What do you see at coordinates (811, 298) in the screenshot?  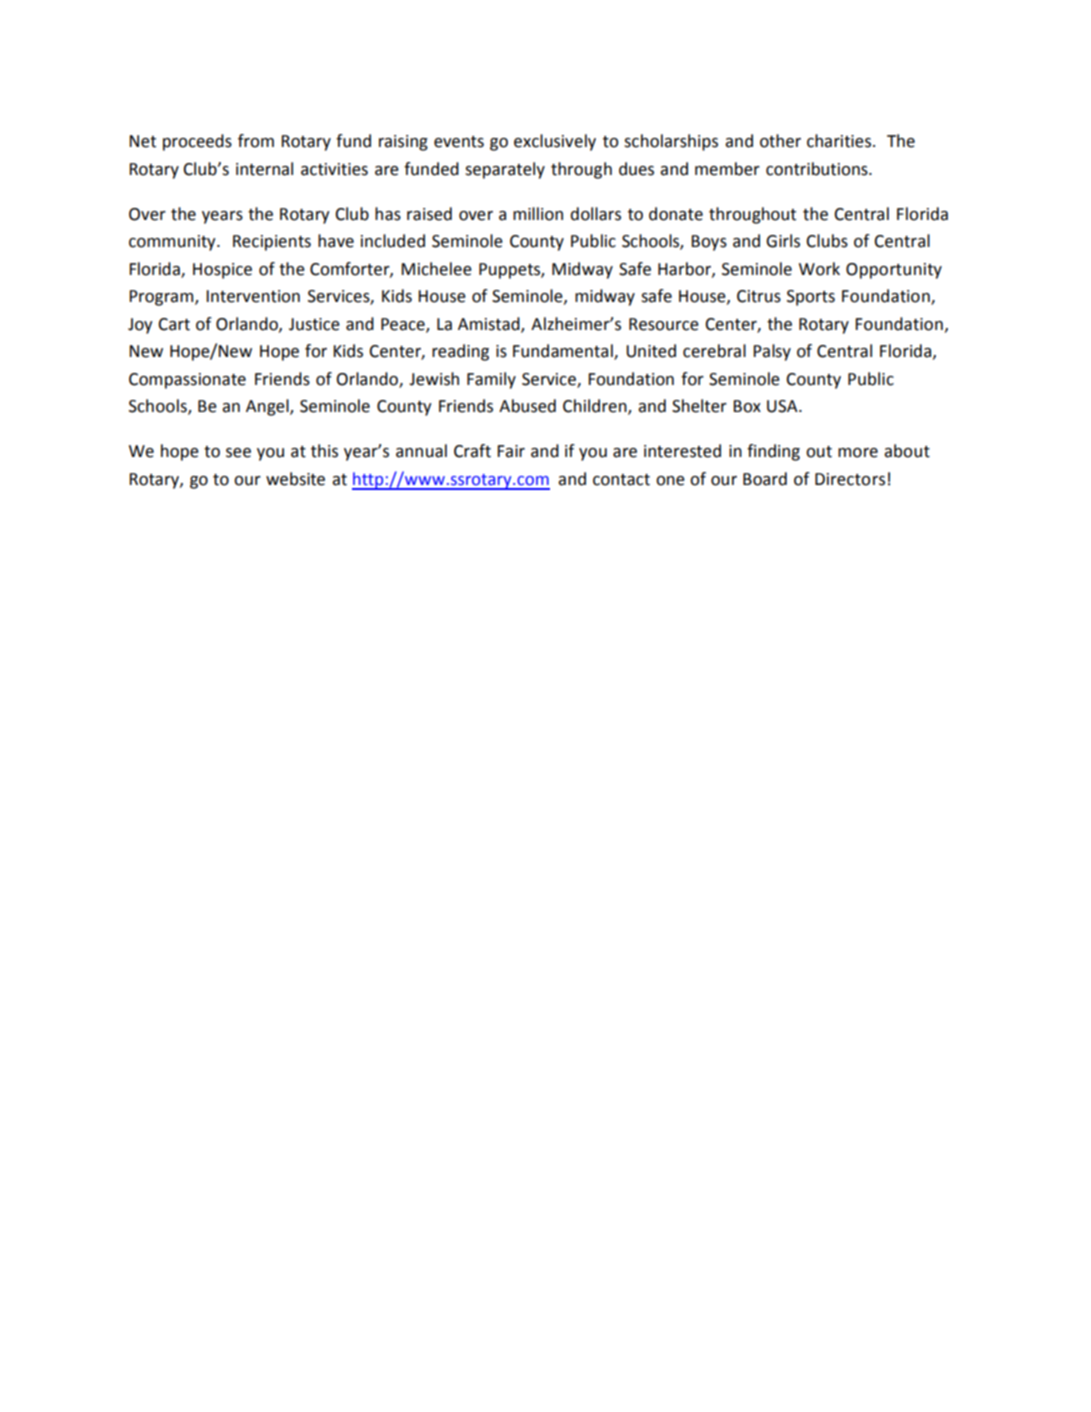 I see `Sports` at bounding box center [811, 298].
